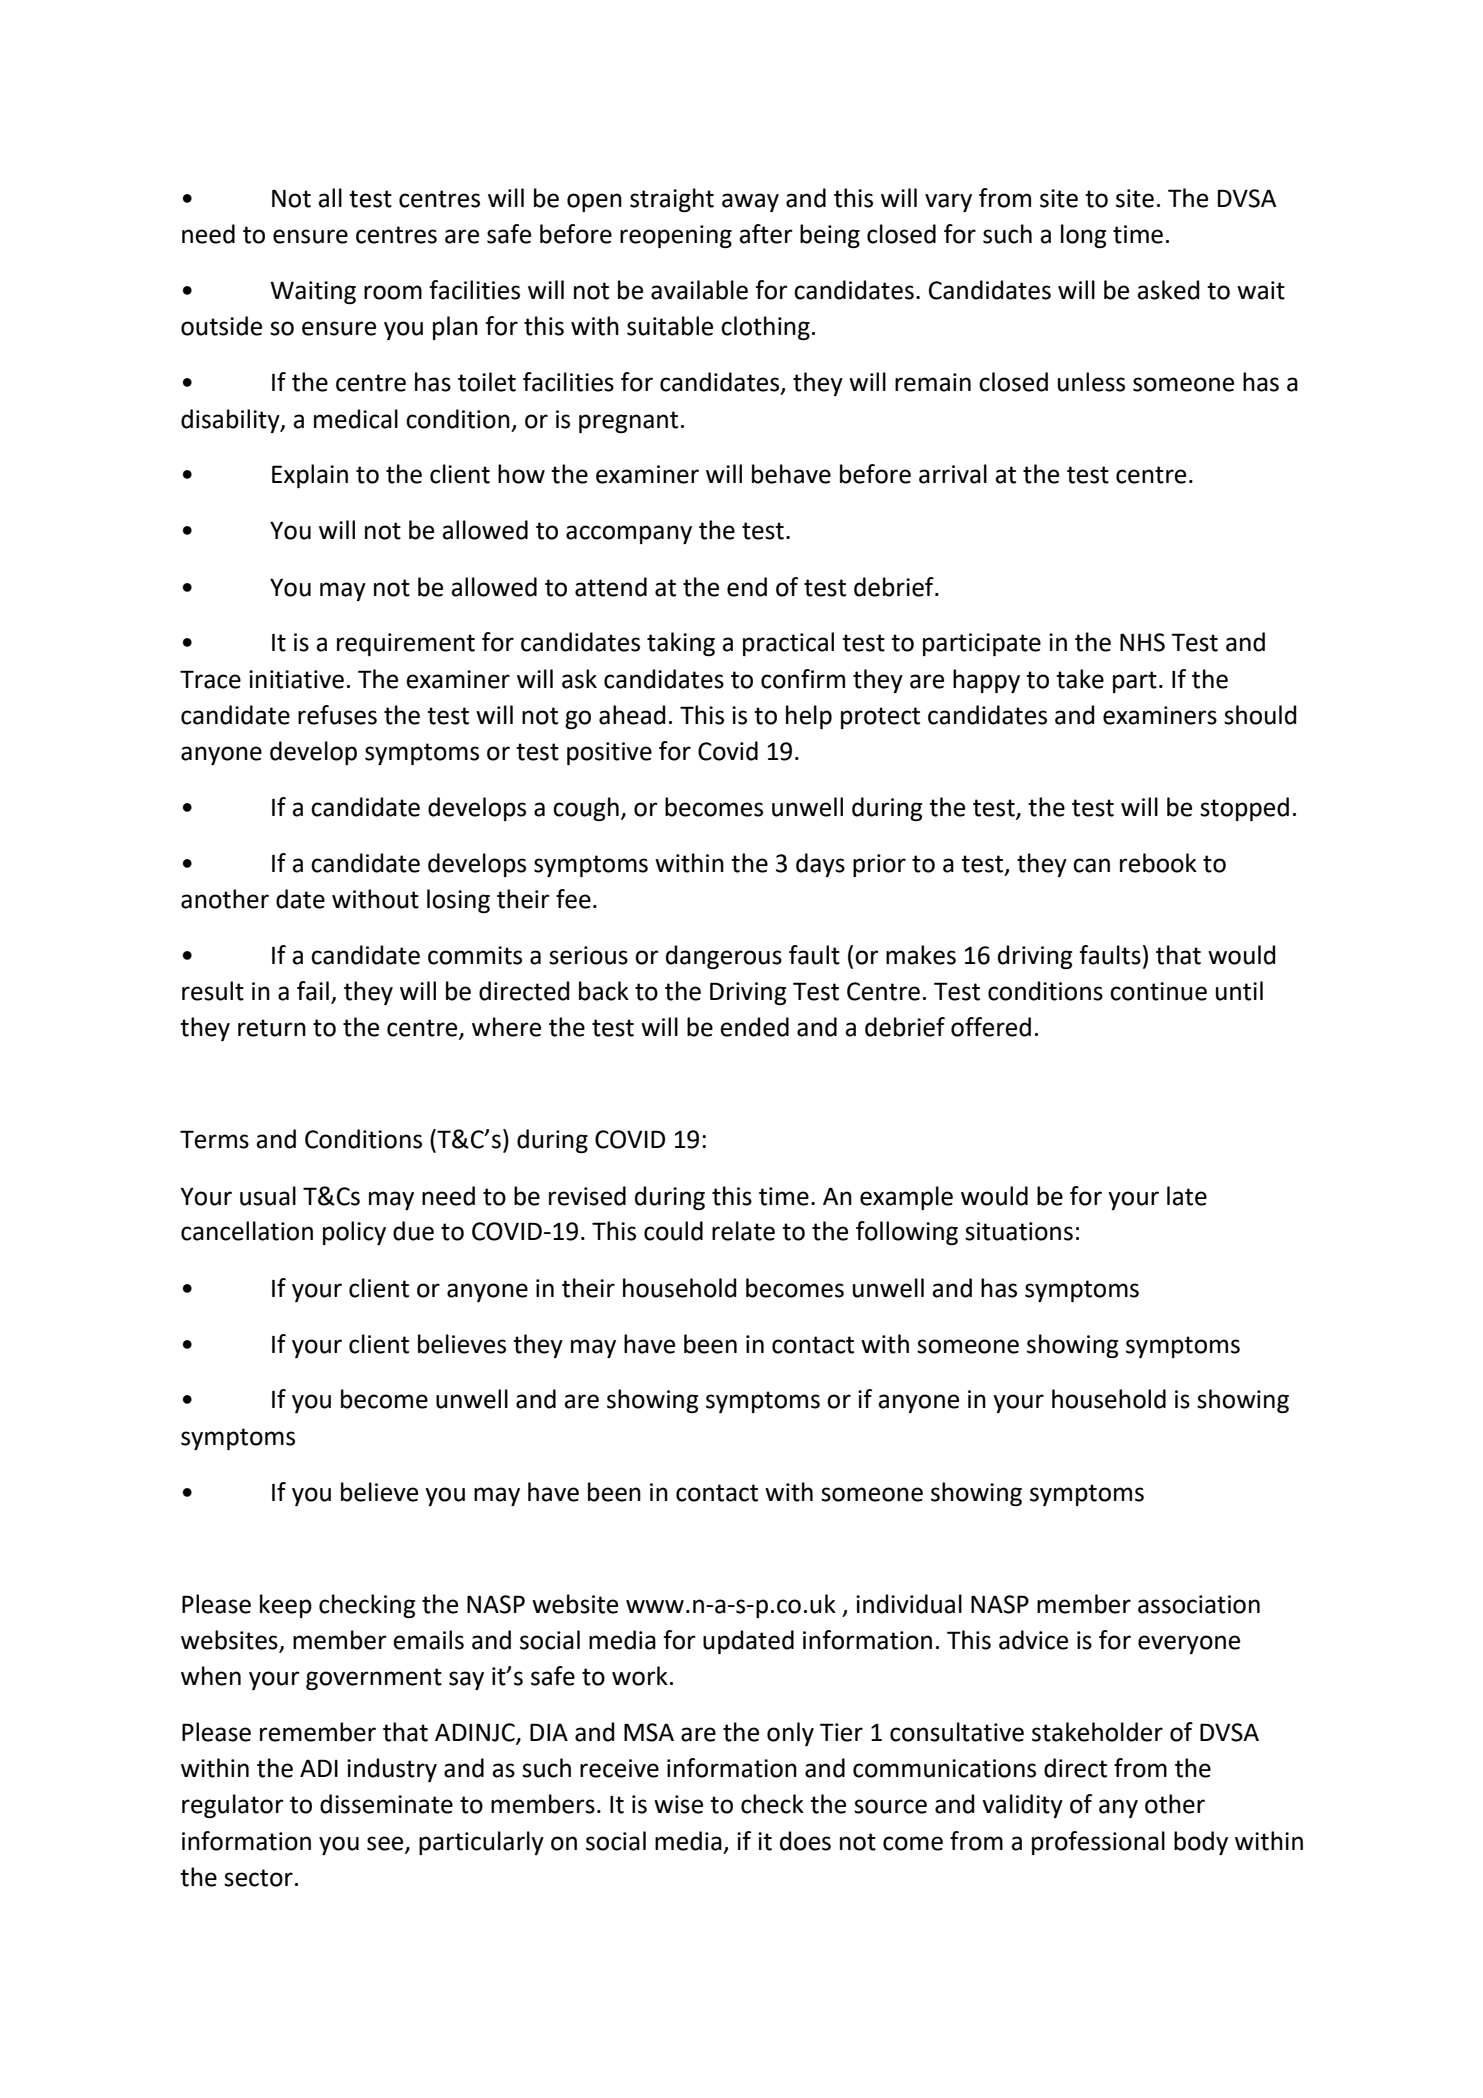 The width and height of the page is (1483, 2098). Describe the element at coordinates (678, 1804) in the page. I see `wise` at that location.
